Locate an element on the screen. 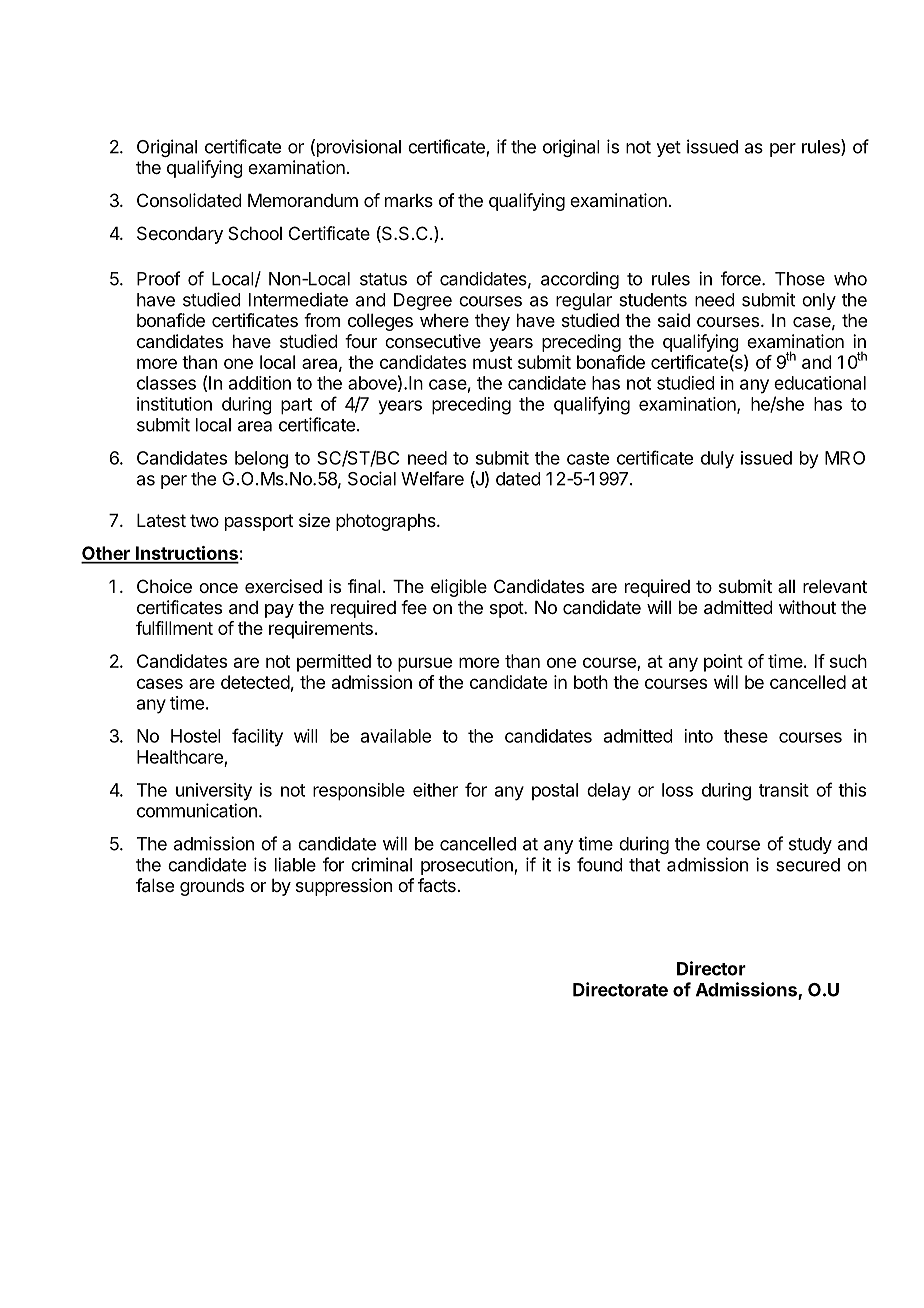 This screenshot has width=924, height=1308. grounds is located at coordinates (212, 887).
